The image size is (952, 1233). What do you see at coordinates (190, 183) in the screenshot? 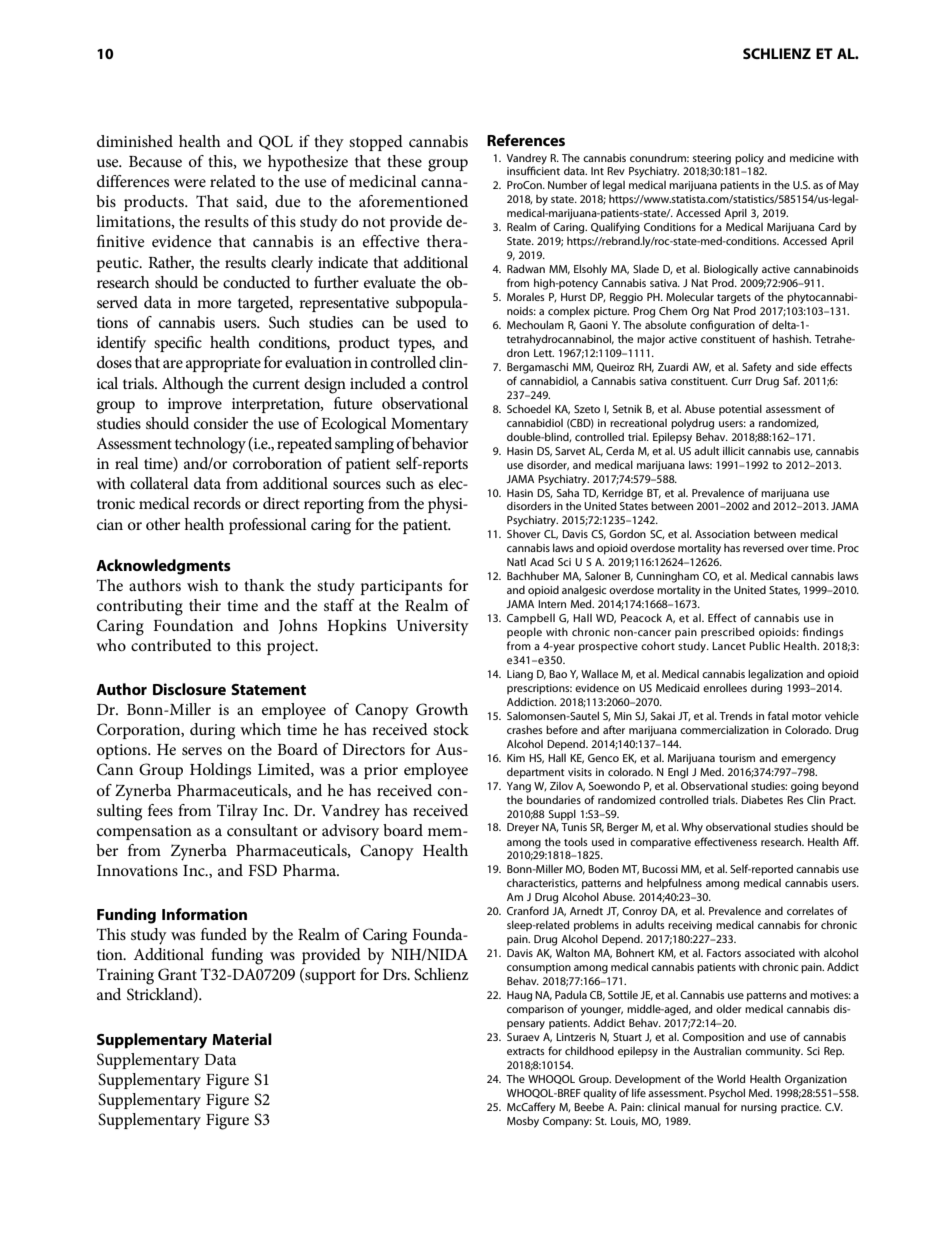
I see `were` at bounding box center [190, 183].
